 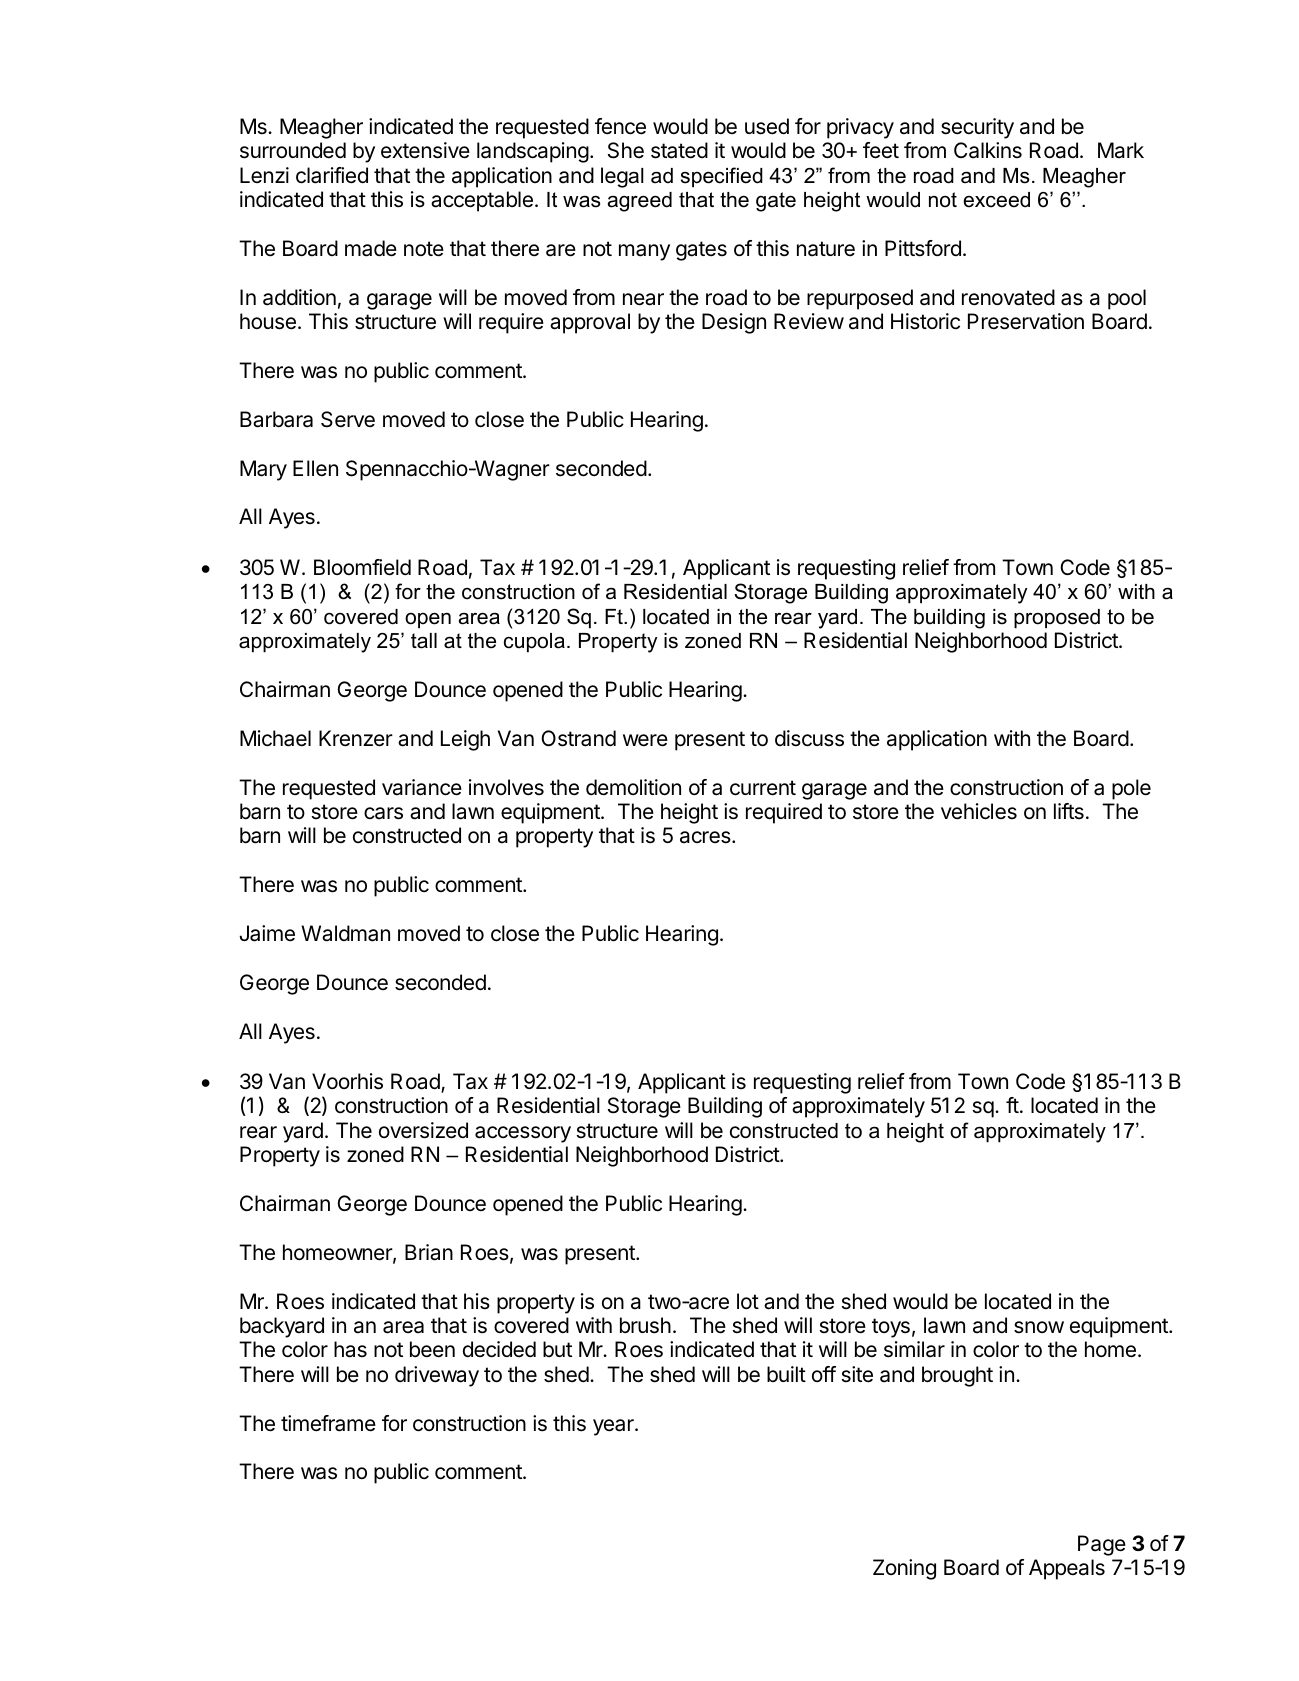 I want to click on demolition, so click(x=633, y=787).
